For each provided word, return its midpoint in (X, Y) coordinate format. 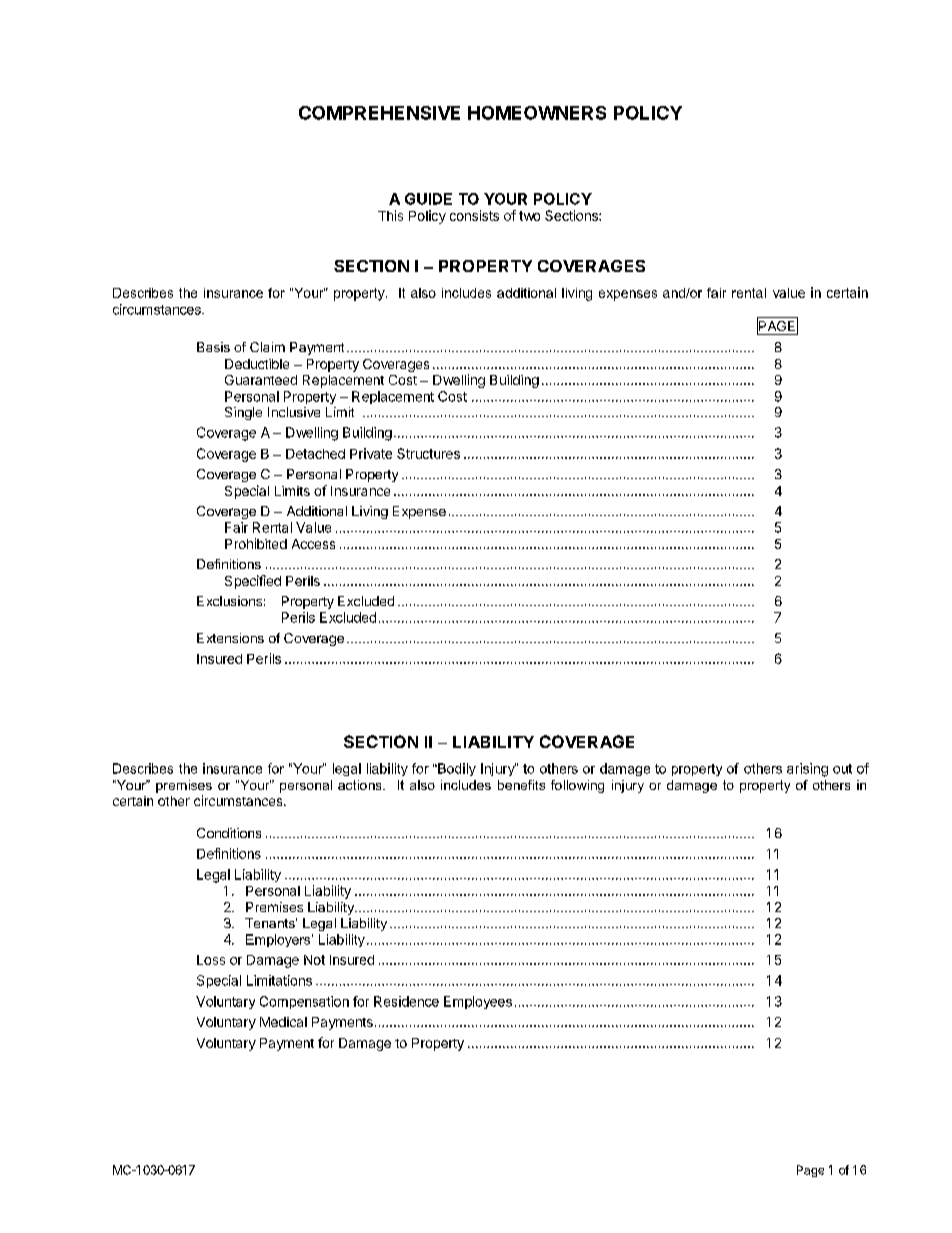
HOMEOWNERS (537, 113)
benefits (521, 785)
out (842, 769)
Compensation (304, 1002)
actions (361, 785)
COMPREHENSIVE (379, 113)
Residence (406, 1001)
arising (807, 770)
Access (313, 544)
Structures (428, 453)
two (529, 216)
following (577, 786)
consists (474, 215)
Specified (253, 582)
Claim (267, 347)
